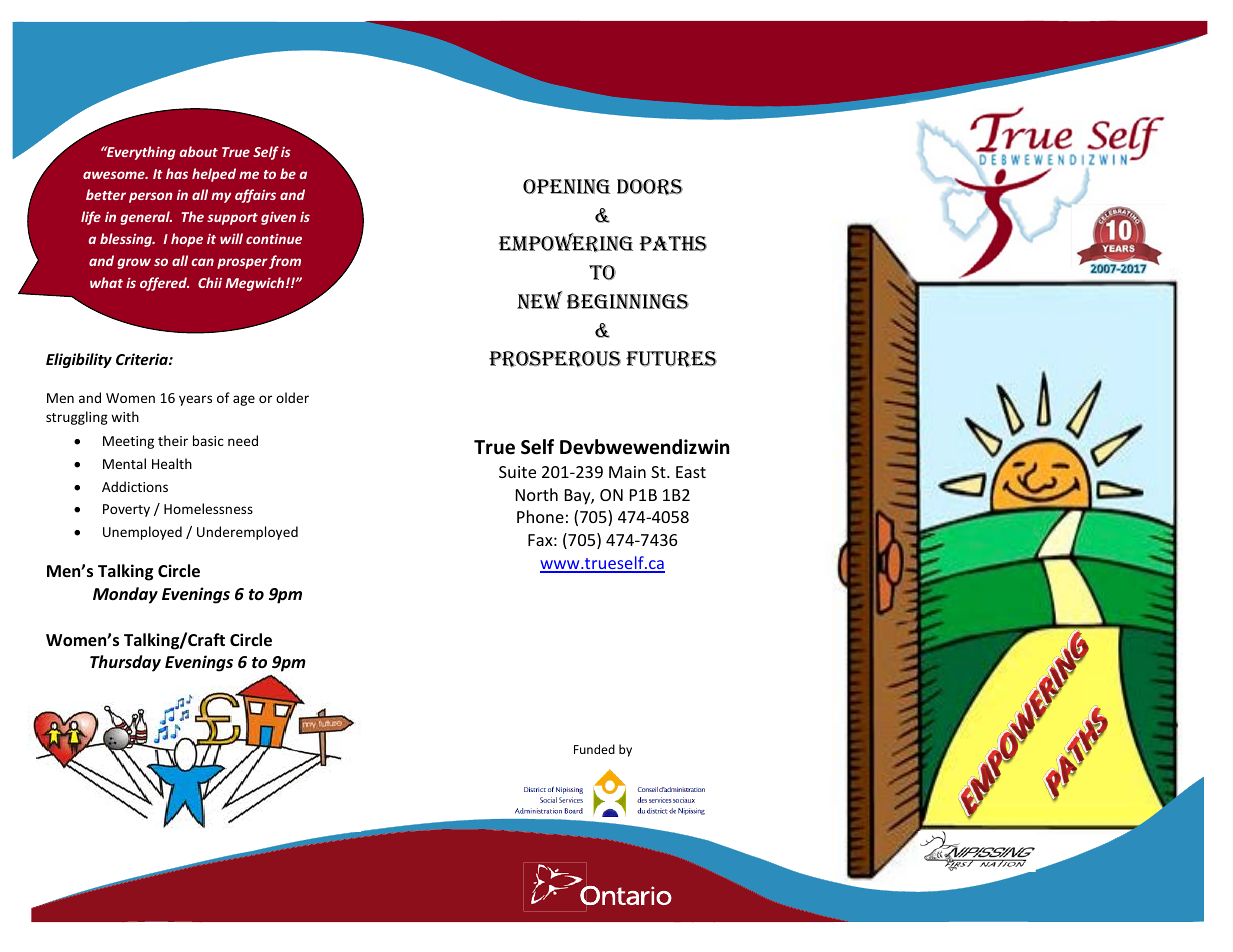 The width and height of the document is (1233, 952). Describe the element at coordinates (177, 173) in the document. I see `has` at that location.
